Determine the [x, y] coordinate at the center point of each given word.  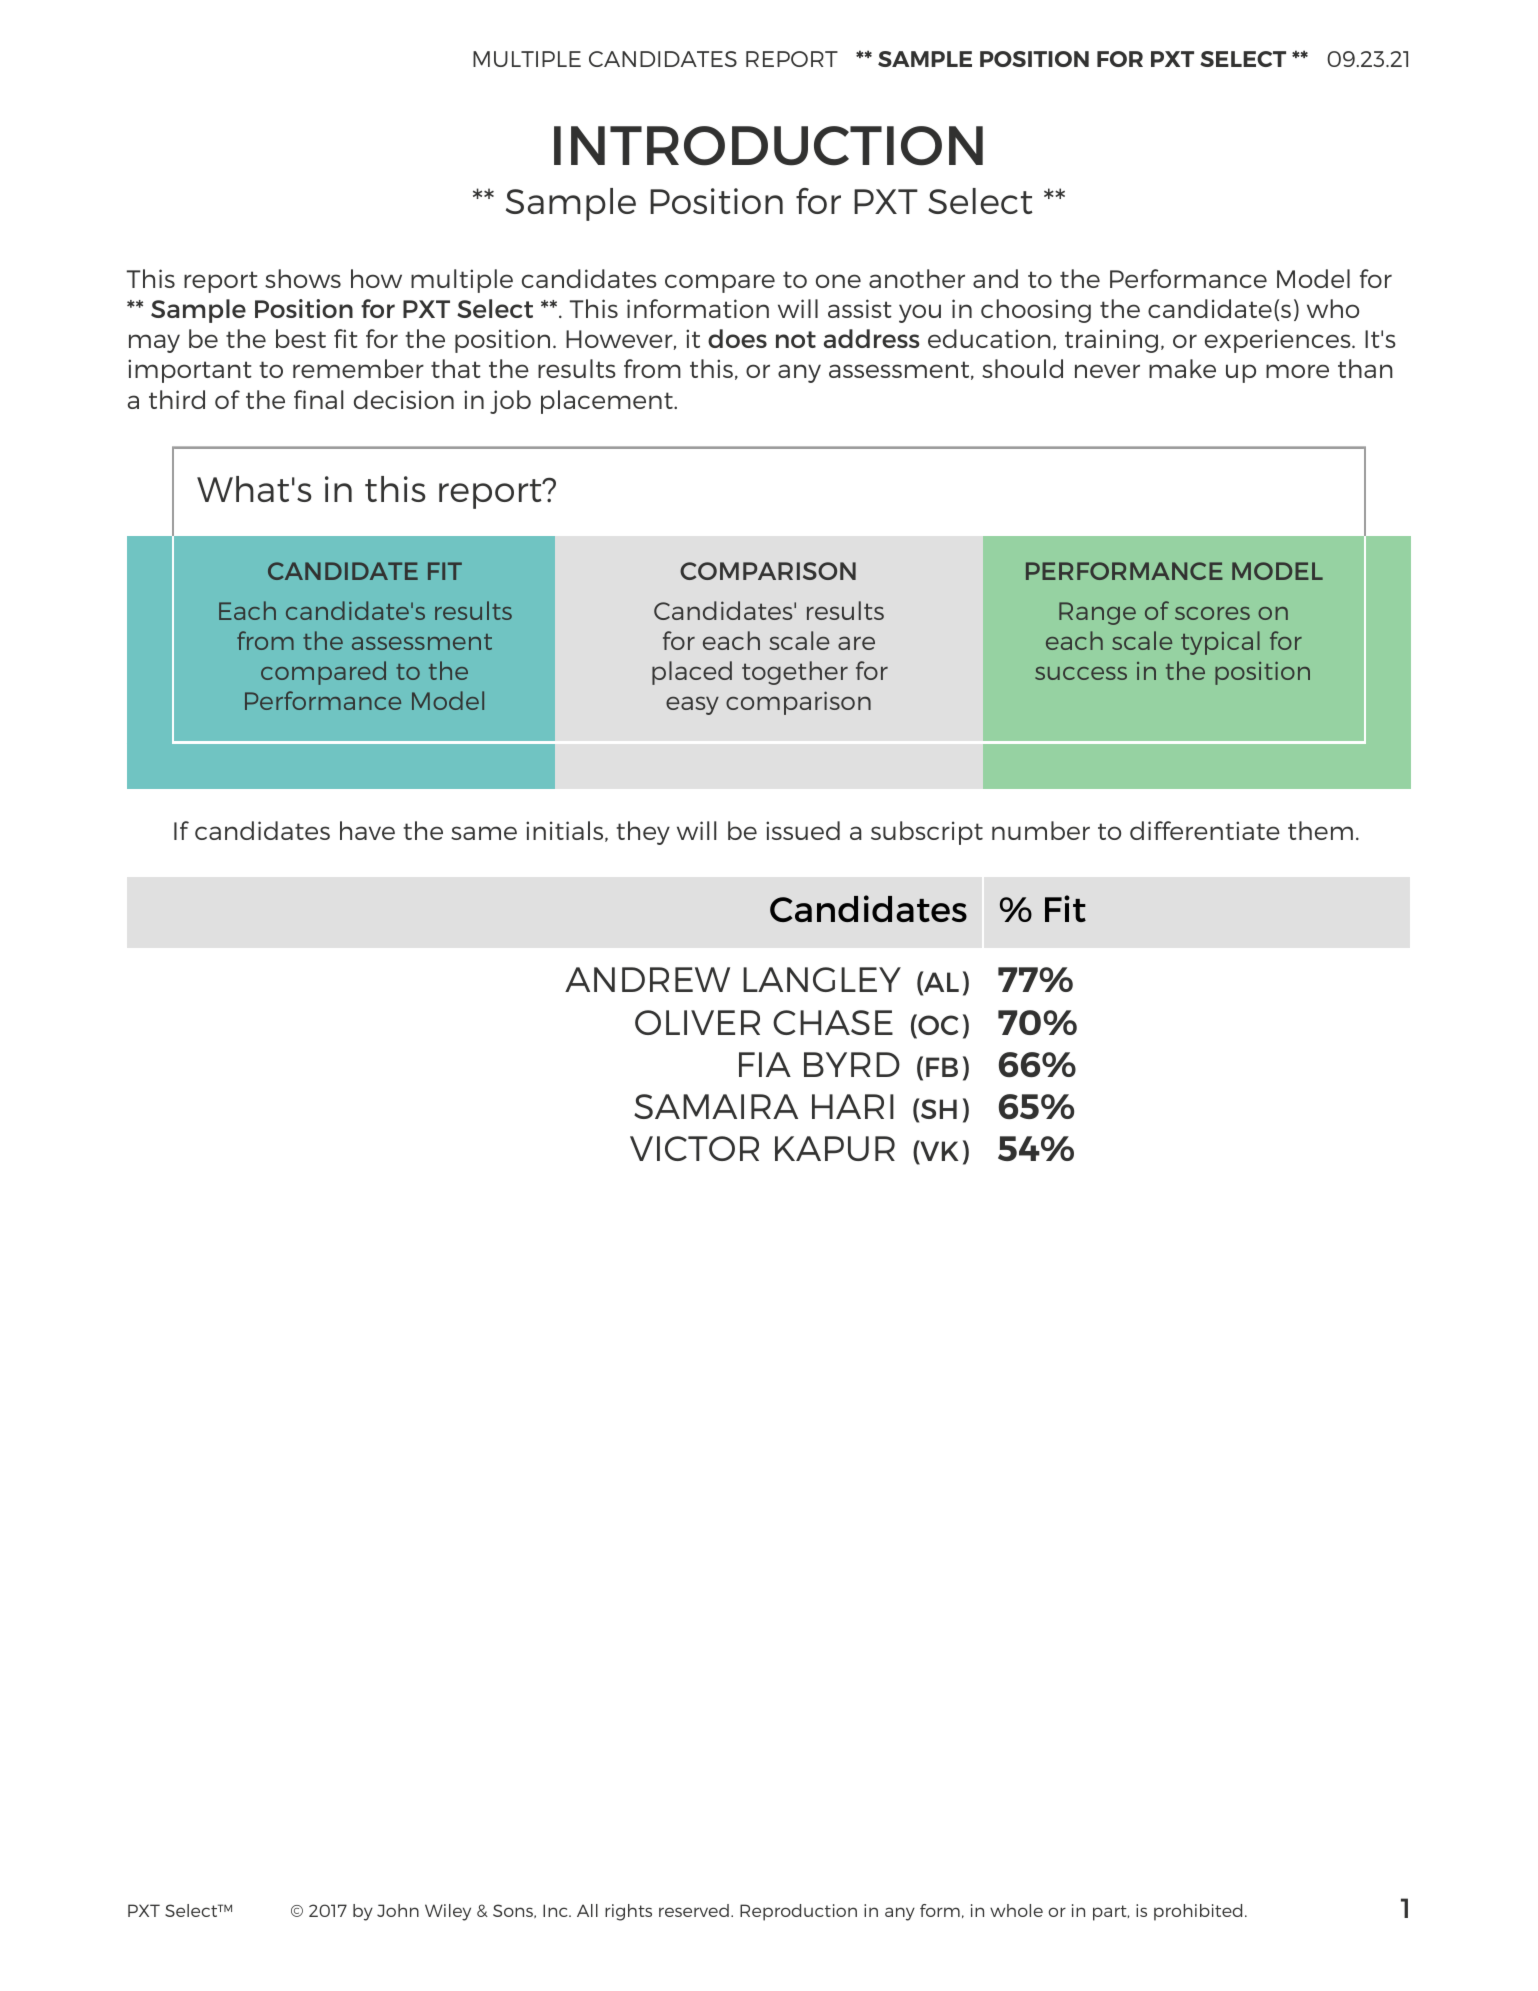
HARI [853, 1106]
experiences [1279, 341]
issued [803, 830]
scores [1212, 613]
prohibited [1198, 1912]
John [398, 1910]
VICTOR [694, 1148]
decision [404, 399]
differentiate [1205, 830]
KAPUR [835, 1148]
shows [303, 278]
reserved [694, 1910]
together [795, 673]
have [367, 830]
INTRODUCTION [768, 146]
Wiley [448, 1912]
